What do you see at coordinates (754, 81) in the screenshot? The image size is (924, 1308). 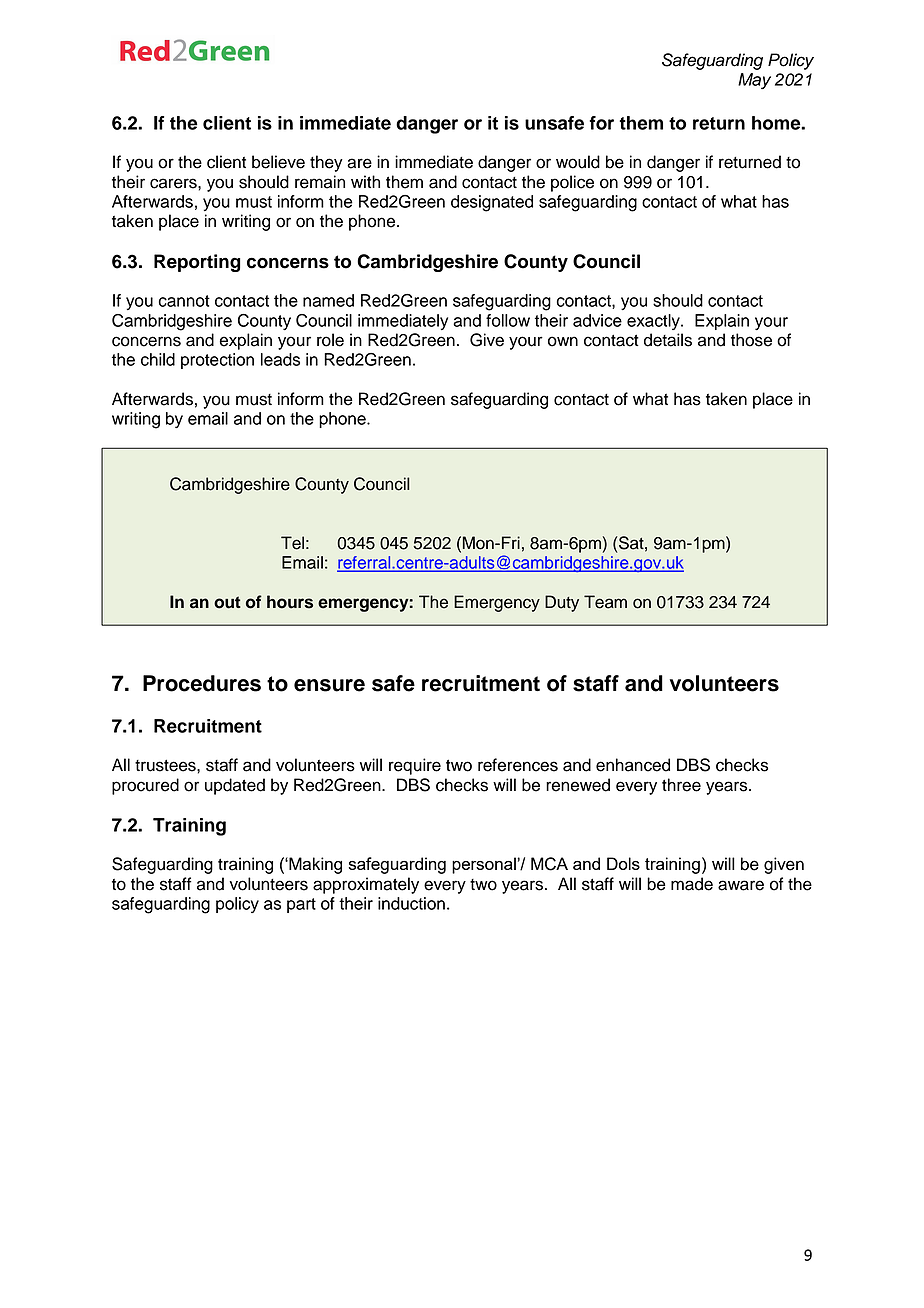 I see `May` at bounding box center [754, 81].
